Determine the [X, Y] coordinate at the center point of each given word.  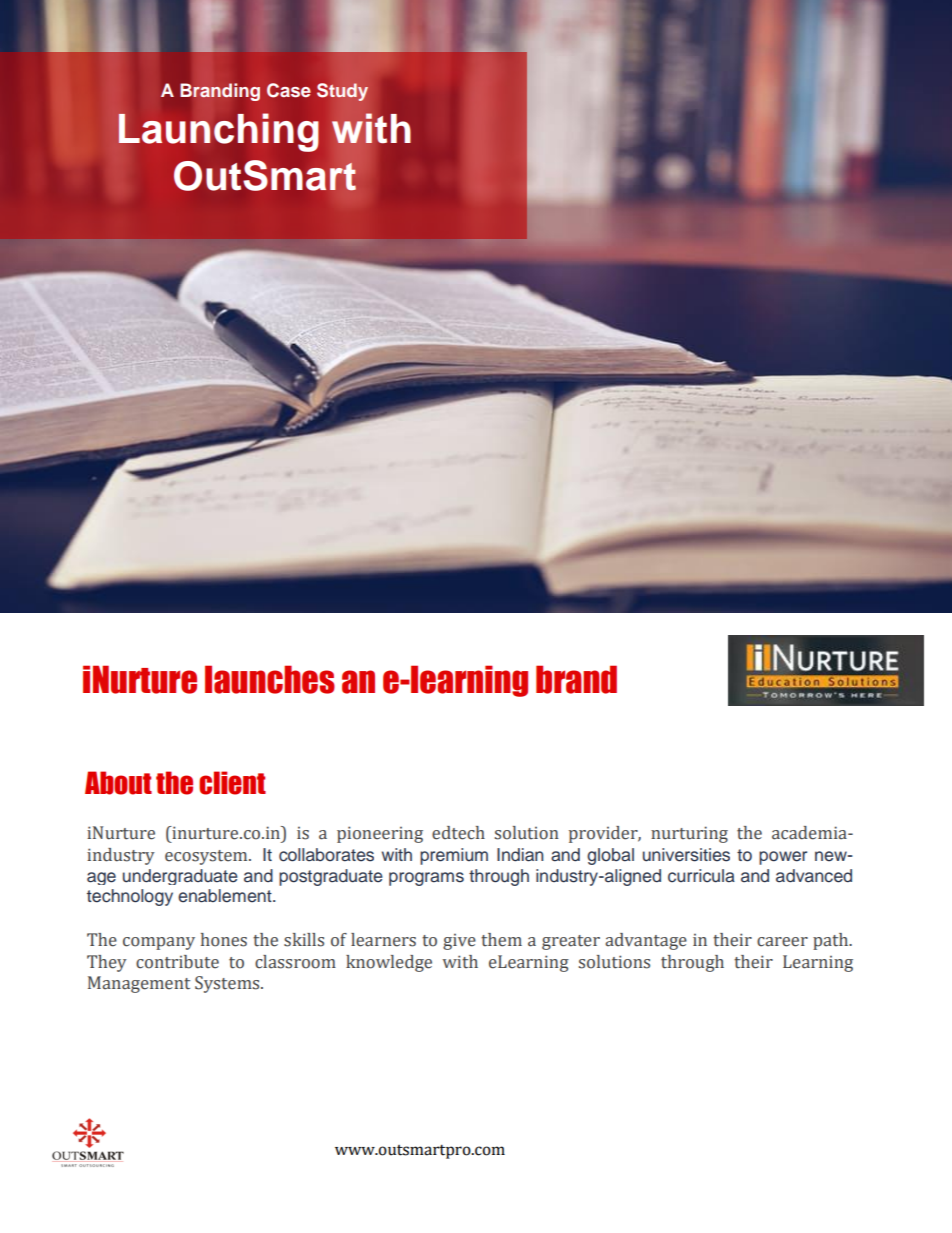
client [232, 783]
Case [289, 90]
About [118, 783]
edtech [458, 833]
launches [270, 679]
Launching [218, 132]
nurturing [689, 834]
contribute [177, 962]
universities [686, 855]
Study [342, 92]
